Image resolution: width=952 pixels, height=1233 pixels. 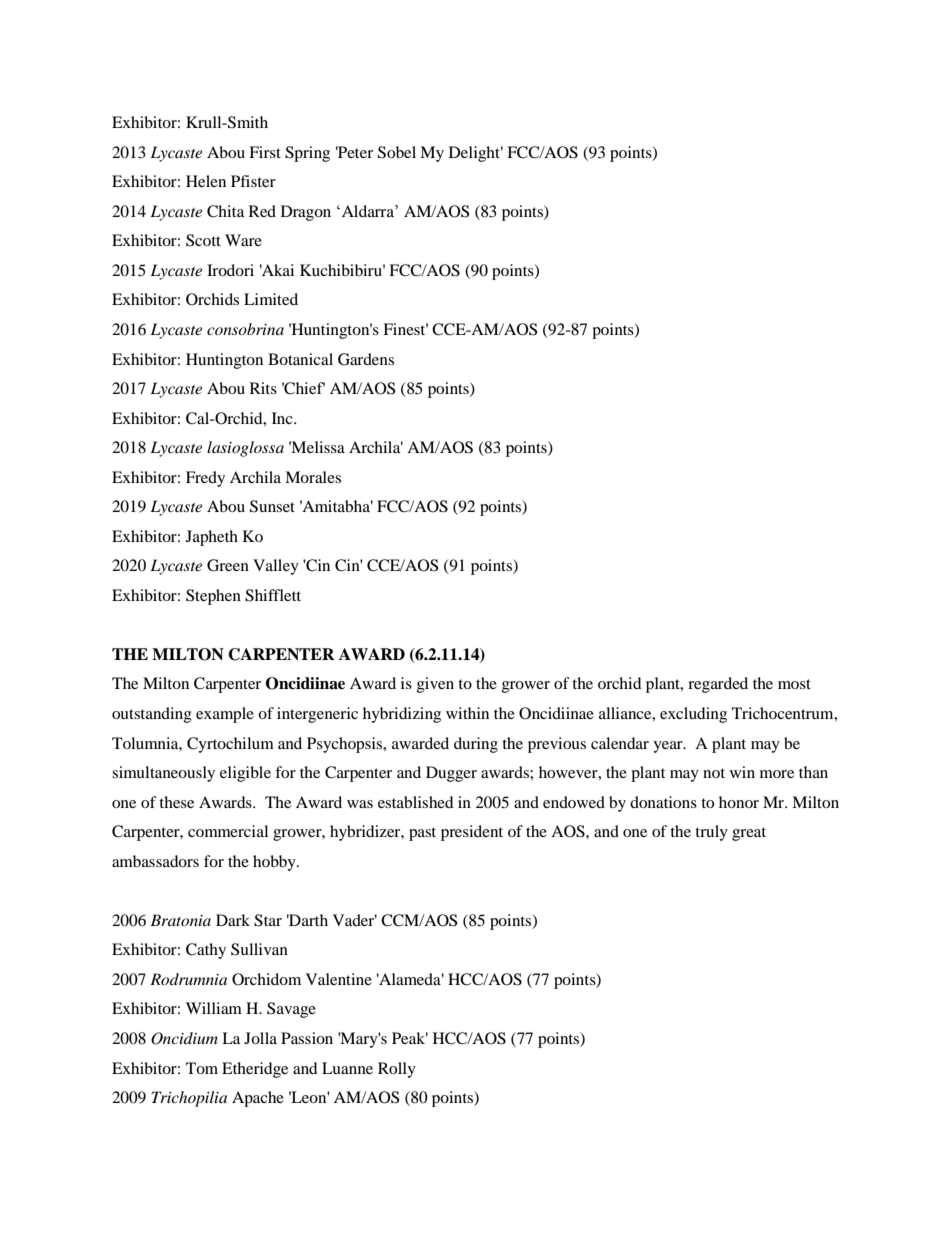 What do you see at coordinates (742, 772) in the page?
I see `win` at bounding box center [742, 772].
